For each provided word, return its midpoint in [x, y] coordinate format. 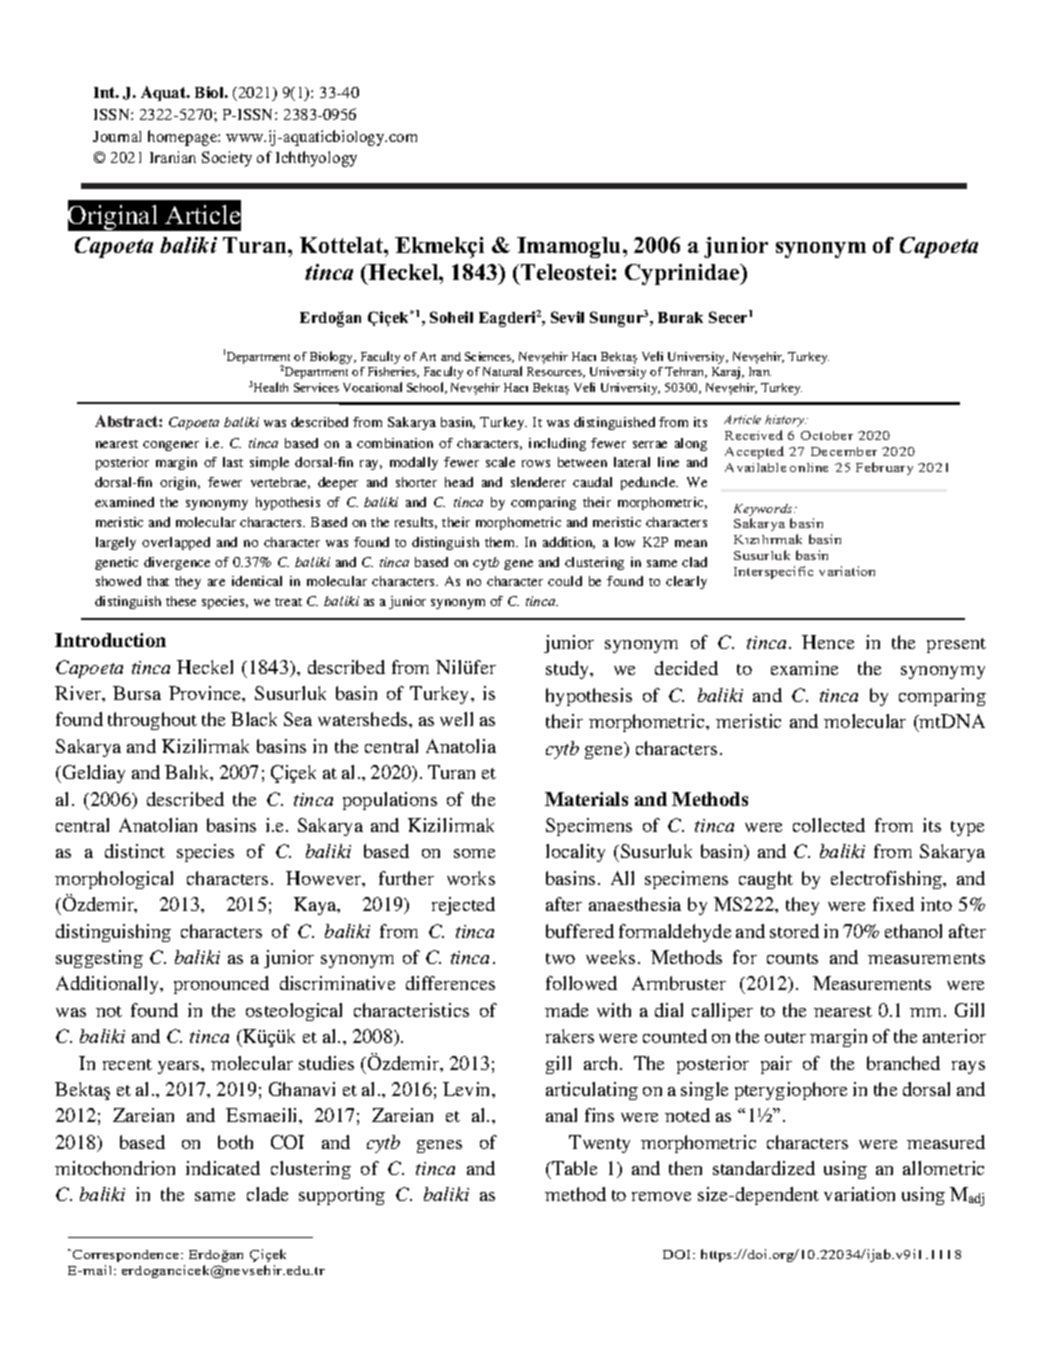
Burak [680, 317]
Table [573, 1168]
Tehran [686, 372]
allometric [943, 1168]
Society [227, 159]
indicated [223, 1168]
